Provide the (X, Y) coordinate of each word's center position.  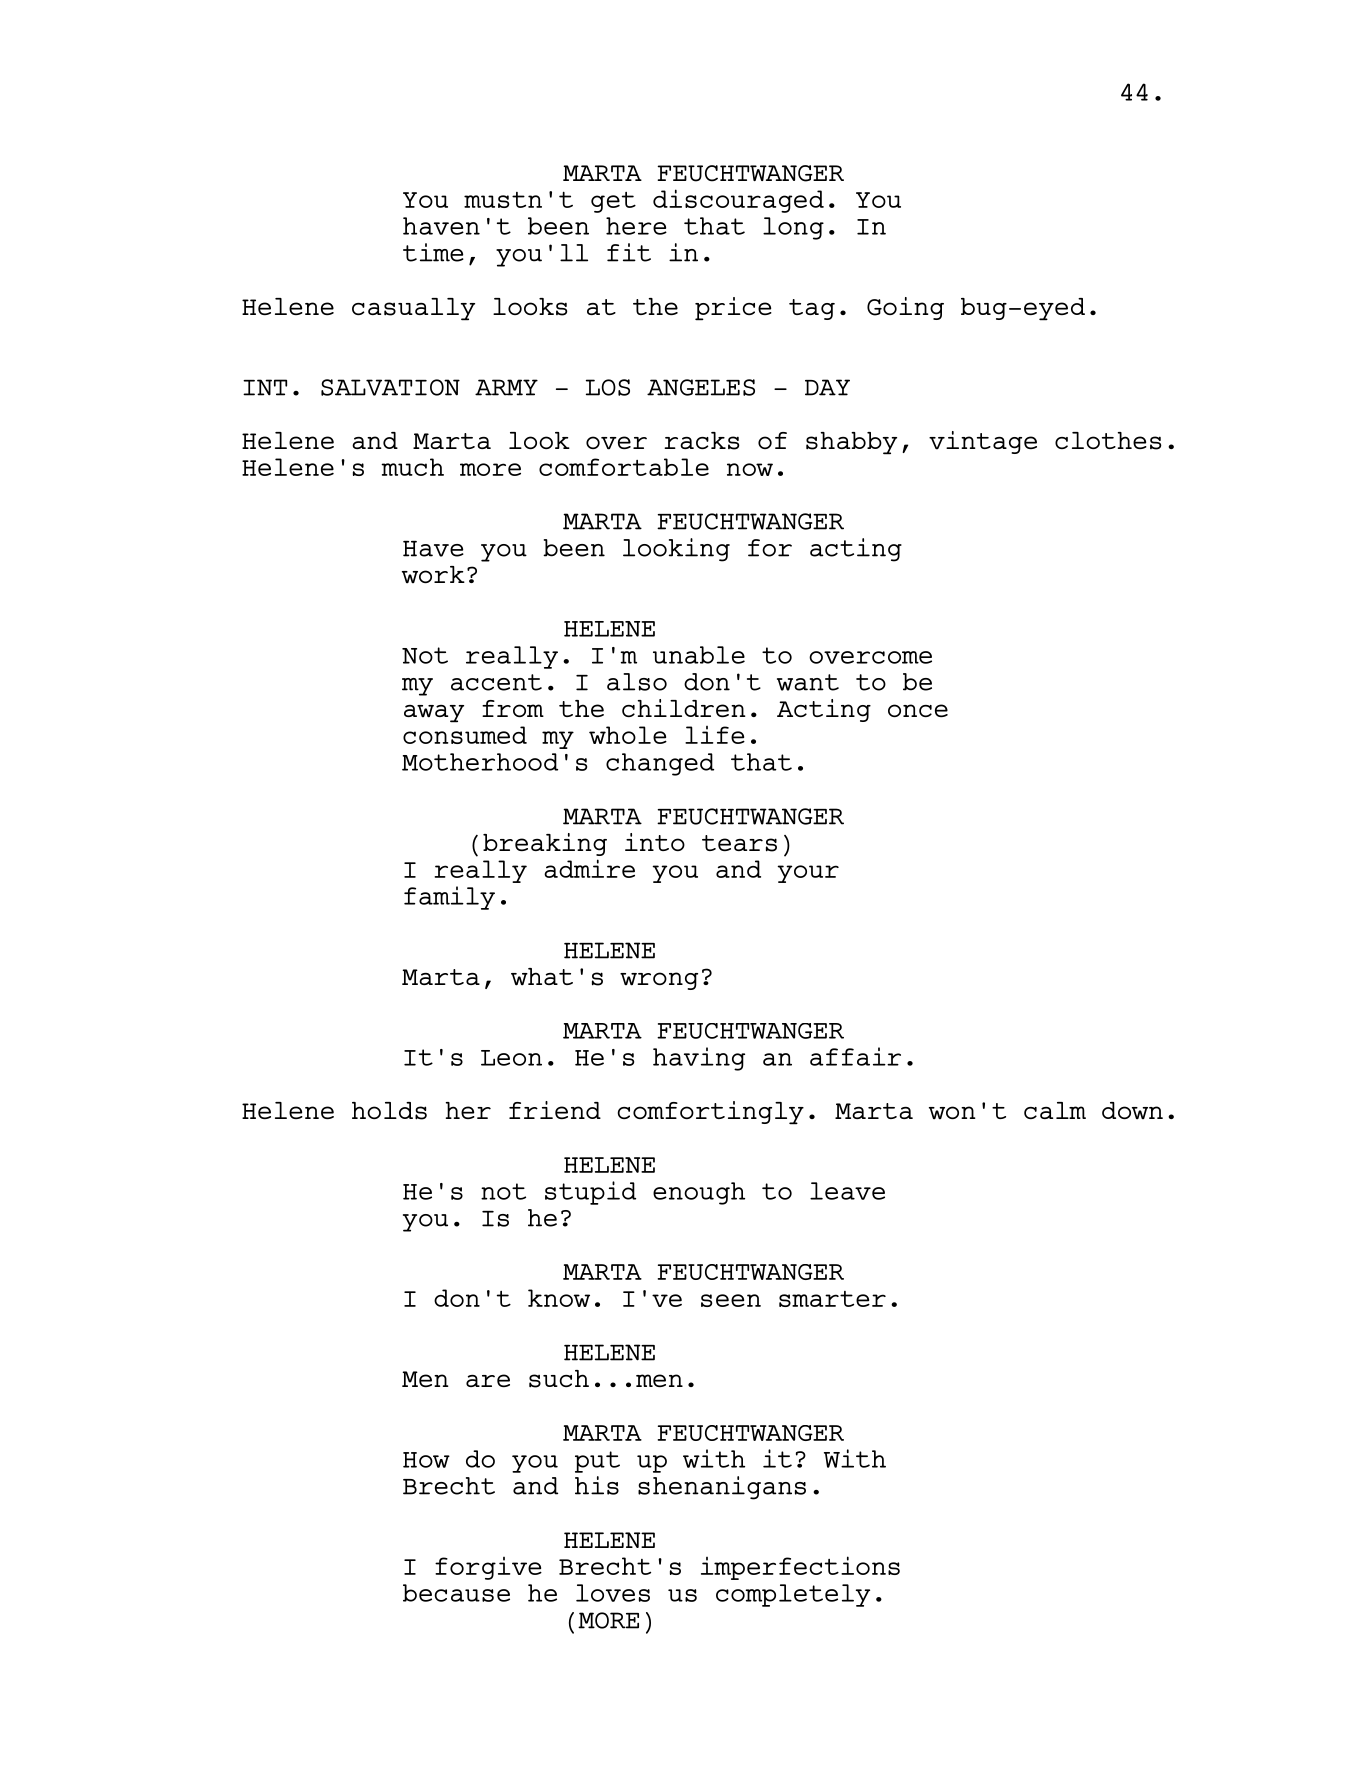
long (793, 228)
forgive (488, 1568)
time (433, 252)
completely (793, 1595)
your (808, 874)
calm (1055, 1110)
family (449, 898)
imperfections (800, 1568)
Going (905, 308)
